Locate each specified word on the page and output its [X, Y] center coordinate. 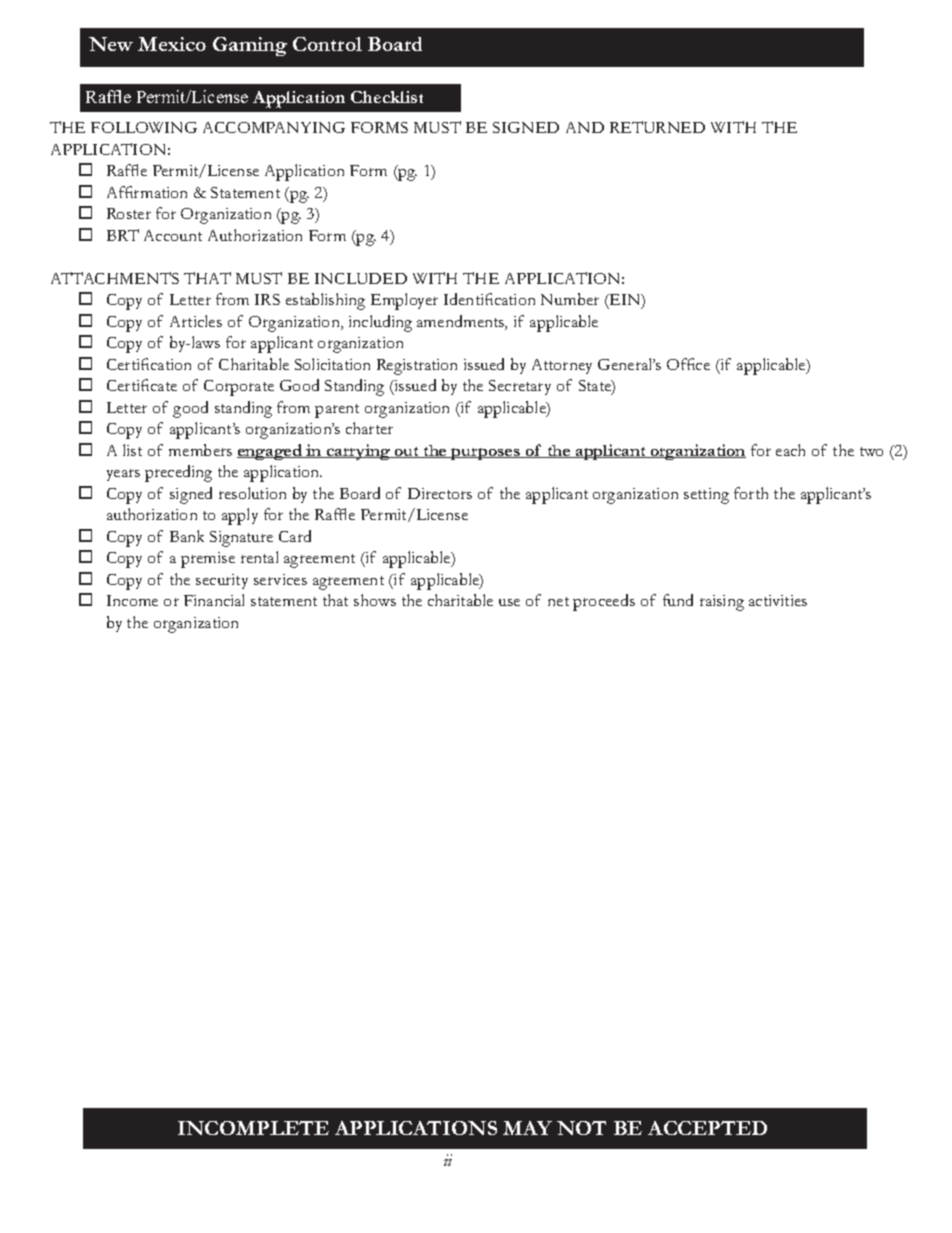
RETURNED [657, 127]
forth [751, 493]
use [509, 602]
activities [778, 600]
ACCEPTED [707, 1128]
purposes [485, 454]
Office [688, 364]
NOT [581, 1128]
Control [327, 44]
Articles [196, 321]
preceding [178, 473]
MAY [527, 1128]
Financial [214, 600]
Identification [489, 299]
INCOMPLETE [253, 1128]
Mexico [172, 44]
